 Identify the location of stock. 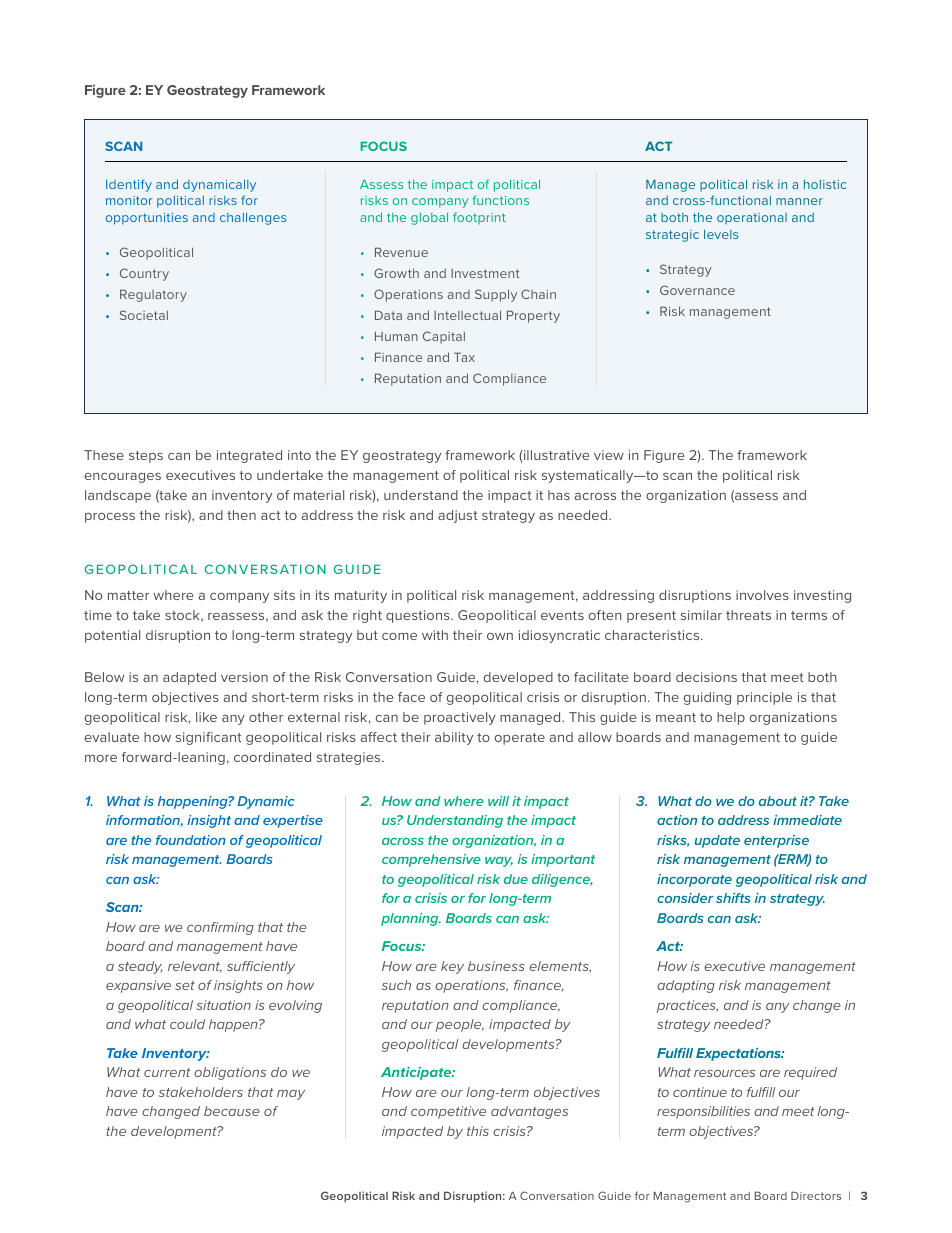
(183, 616).
